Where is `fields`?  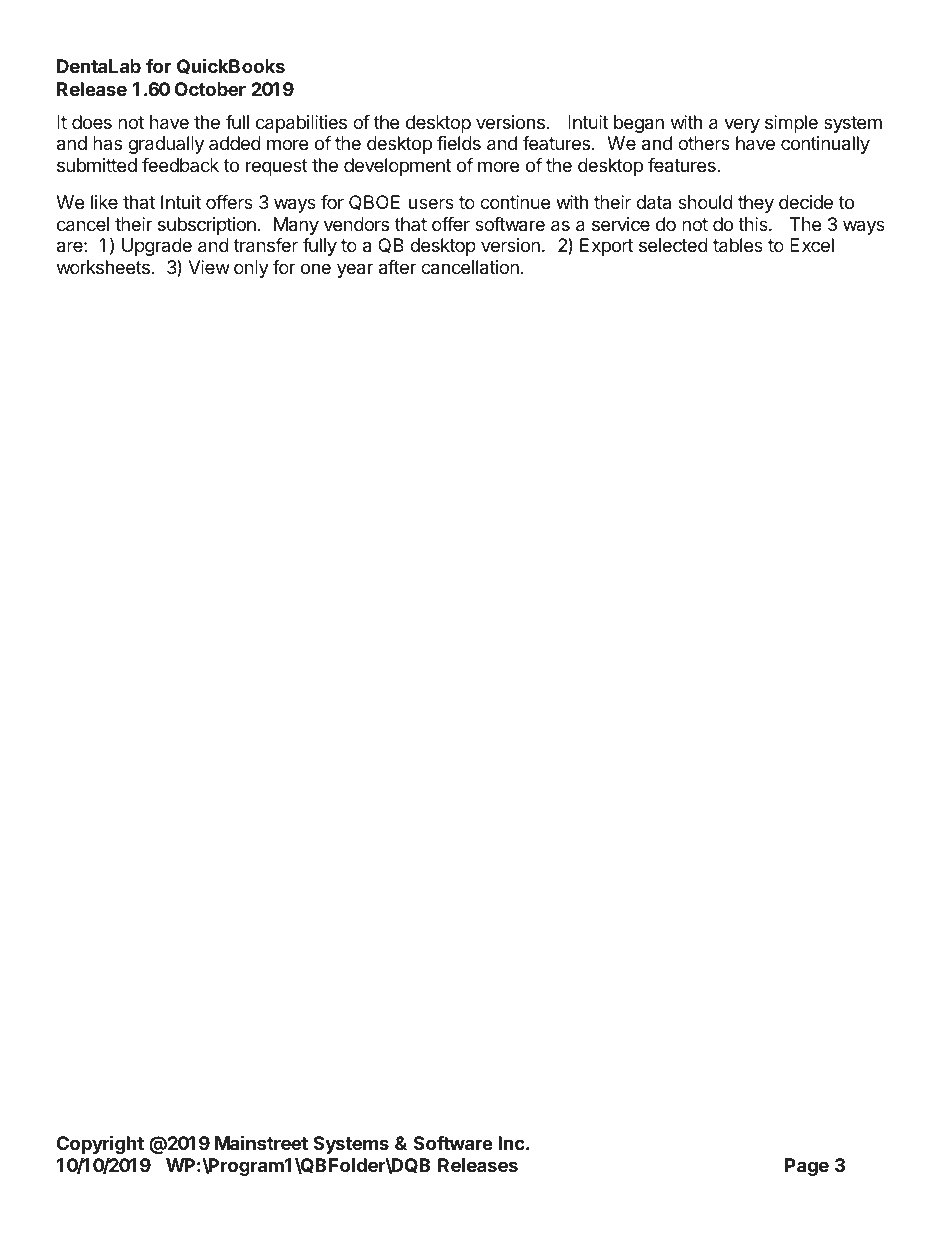 fields is located at coordinates (459, 143).
